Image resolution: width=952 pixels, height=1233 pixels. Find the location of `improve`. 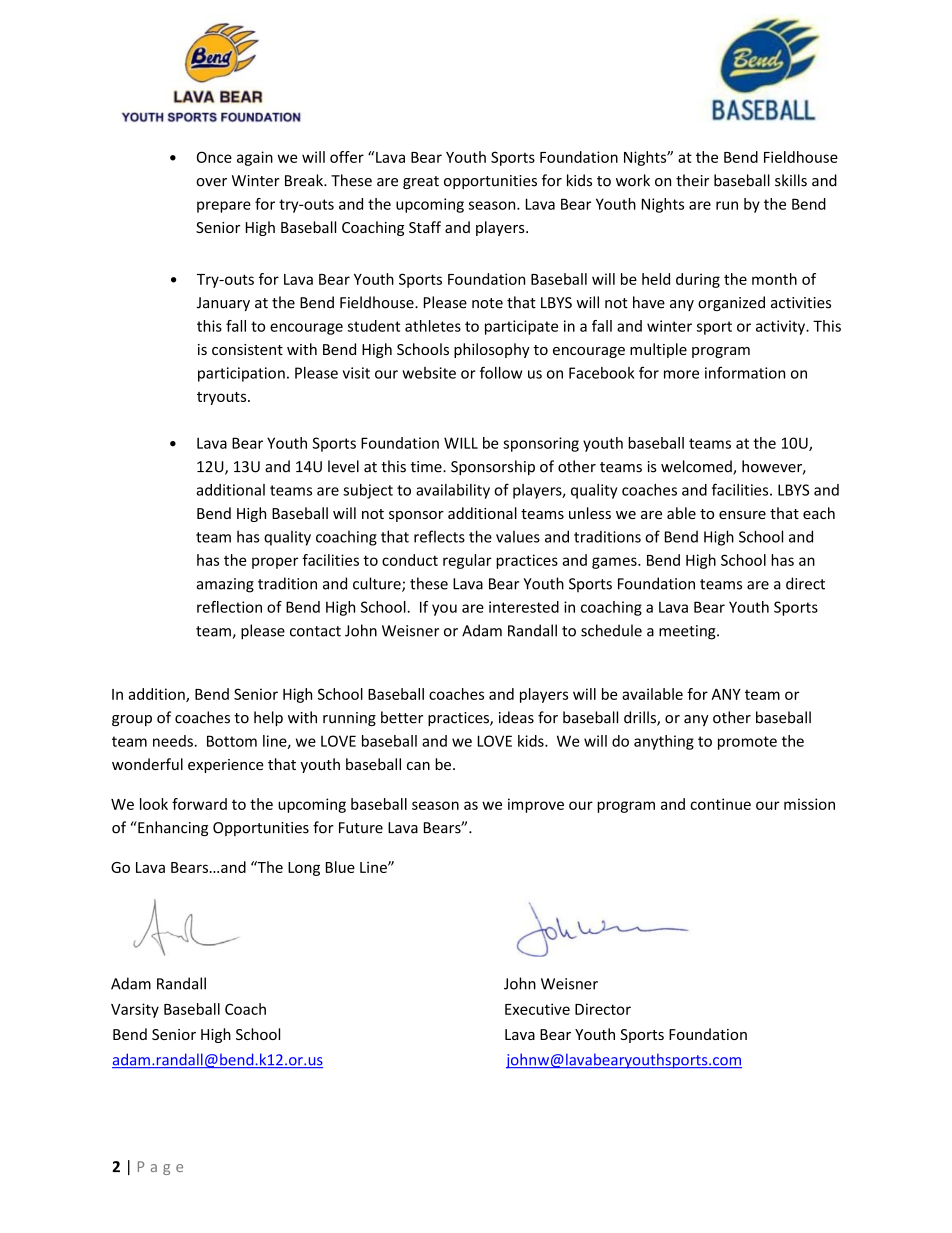

improve is located at coordinates (536, 805).
